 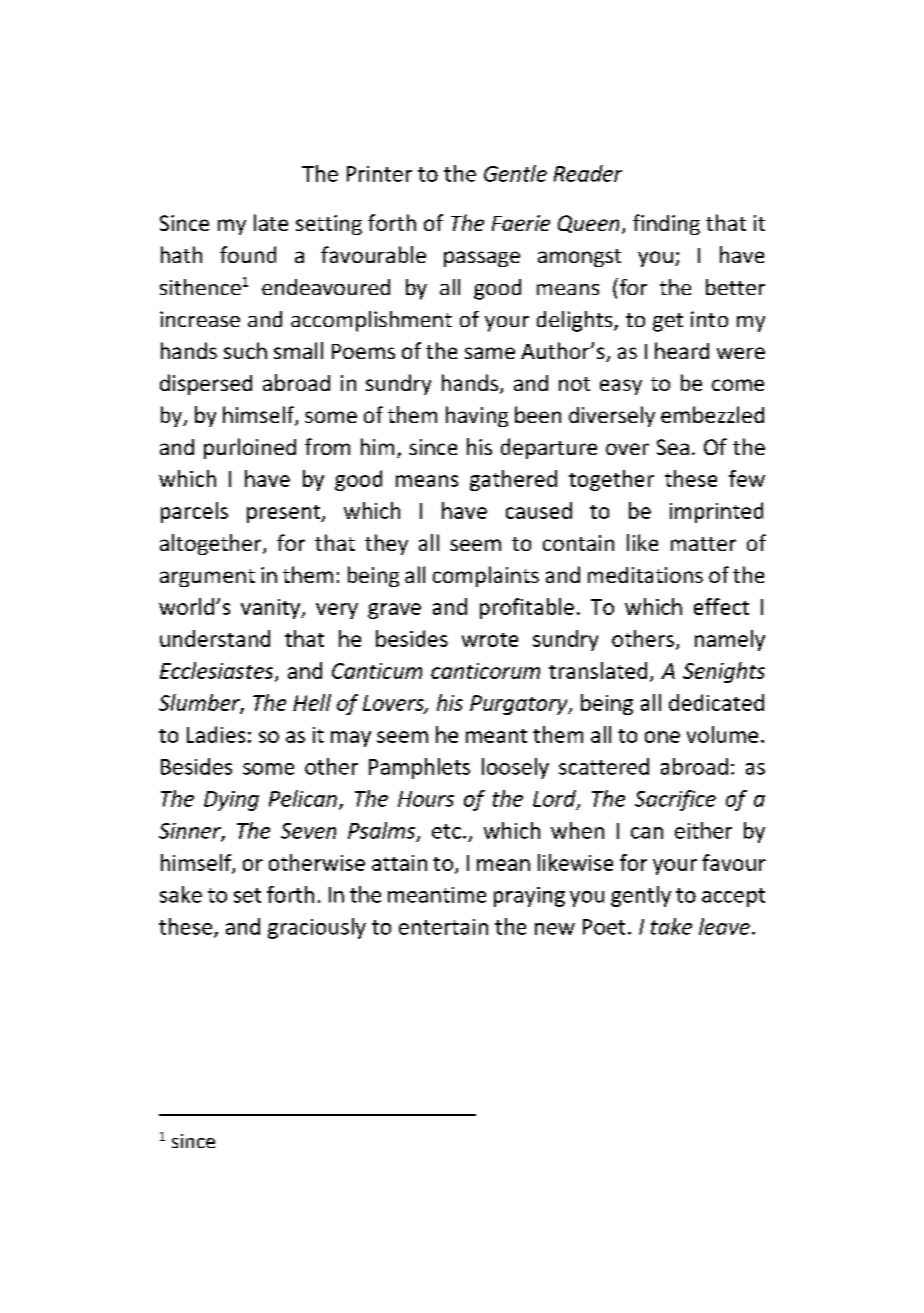 What do you see at coordinates (666, 224) in the screenshot?
I see `finding` at bounding box center [666, 224].
